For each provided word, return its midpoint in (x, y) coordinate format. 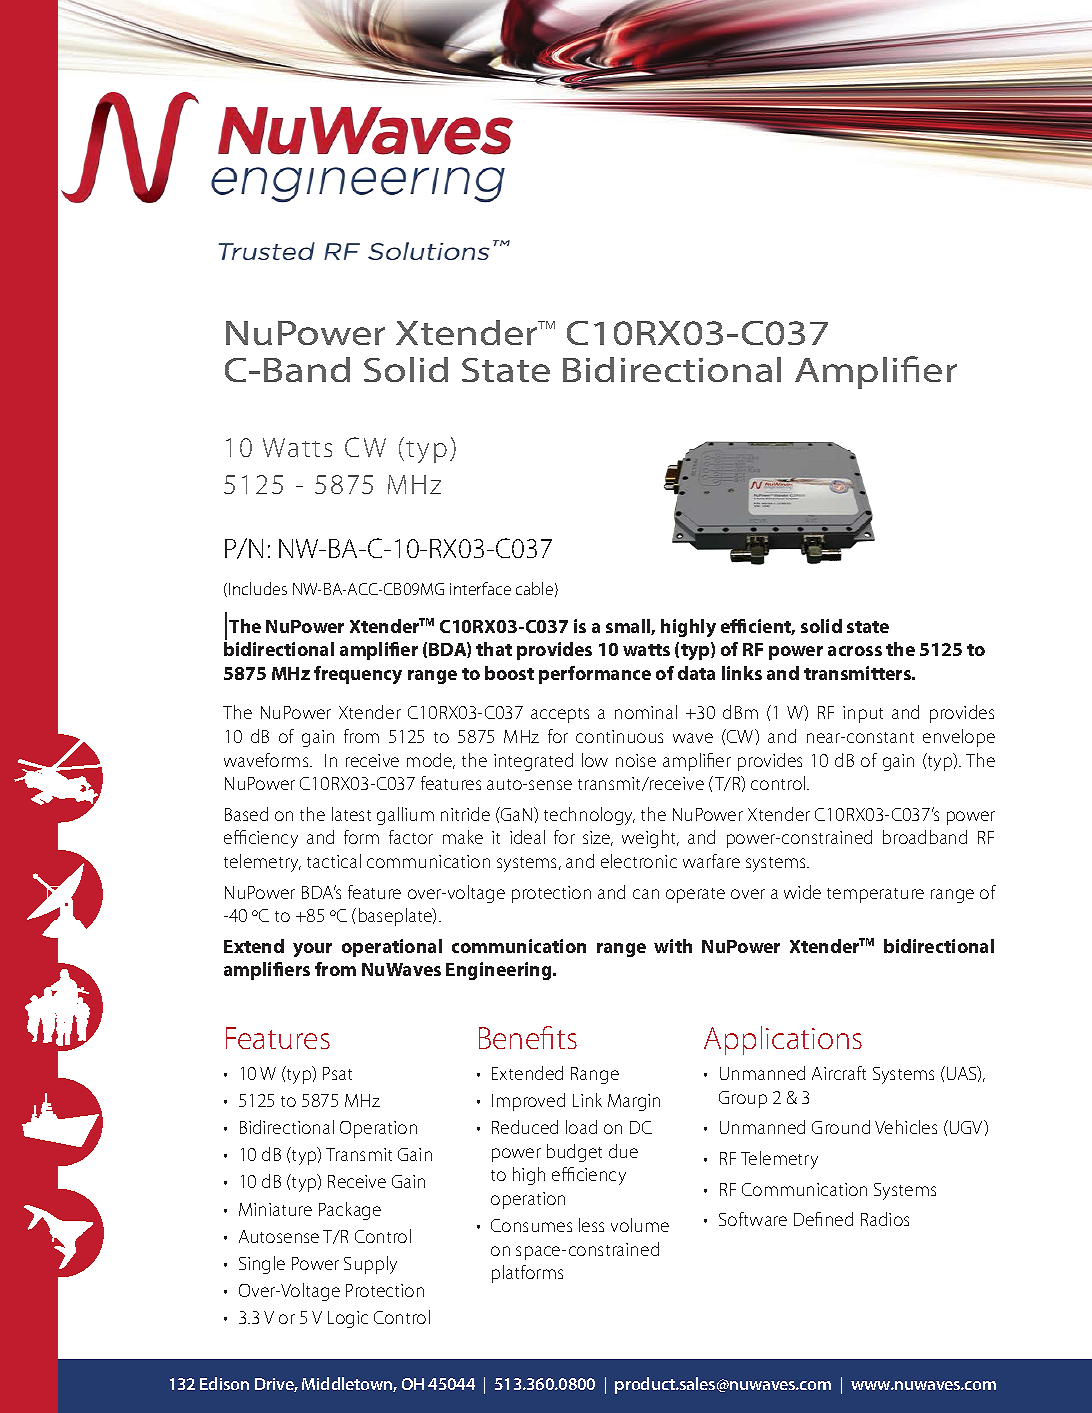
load (581, 1127)
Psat (337, 1073)
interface (480, 588)
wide (802, 892)
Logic (348, 1319)
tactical (334, 861)
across (855, 651)
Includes (258, 588)
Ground (841, 1127)
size (598, 838)
